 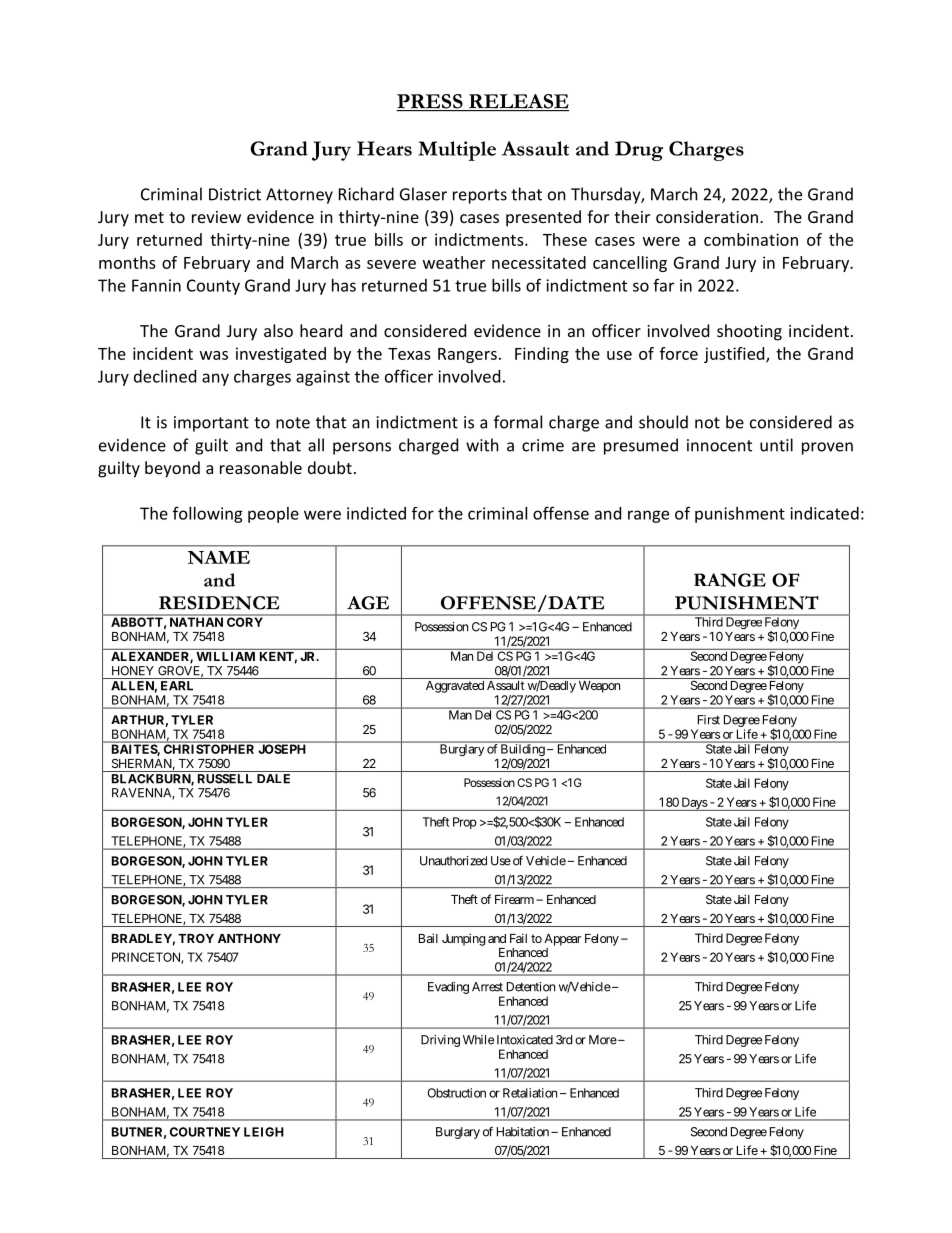 I want to click on Drug, so click(x=639, y=151).
